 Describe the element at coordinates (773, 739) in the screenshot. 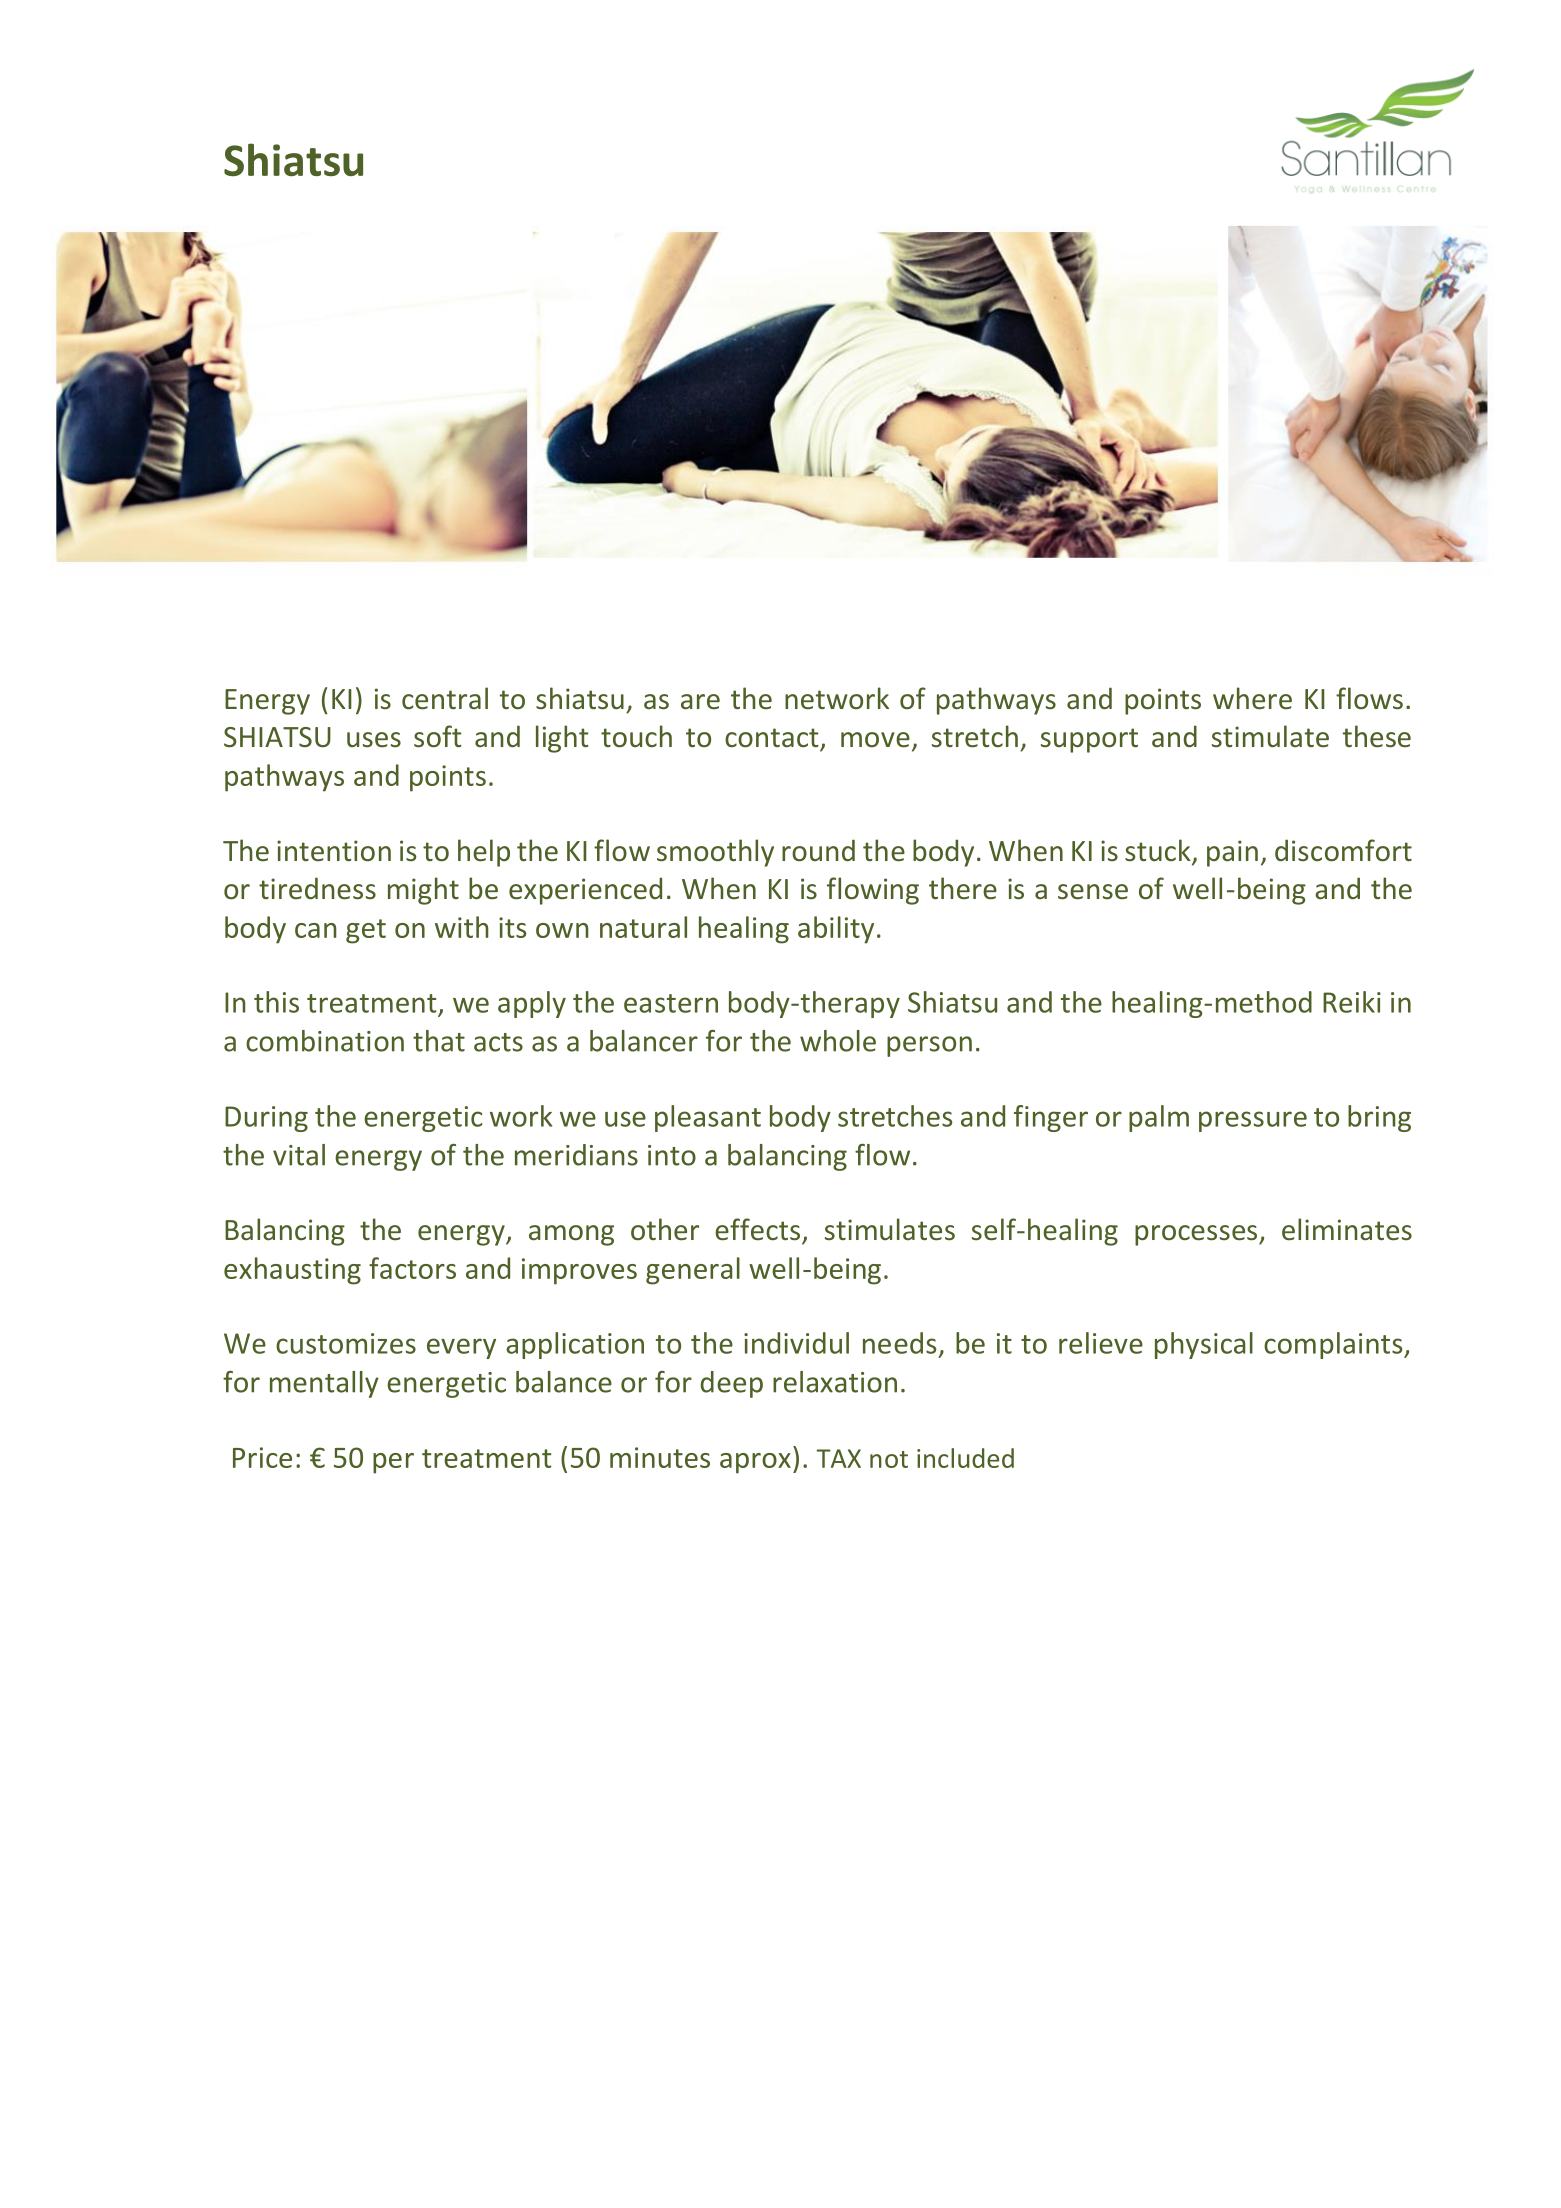

I see `contact` at that location.
